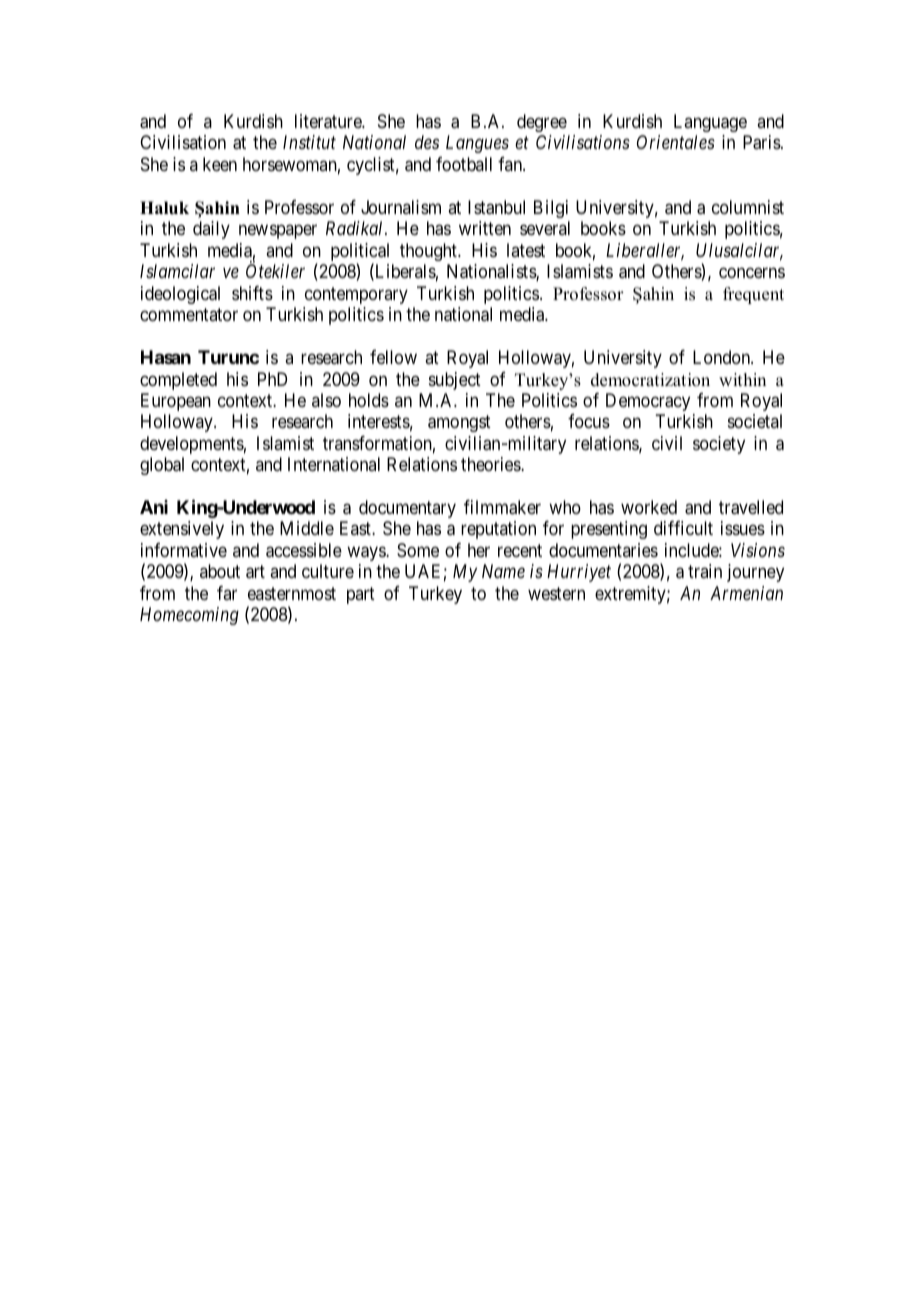 Image resolution: width=924 pixels, height=1308 pixels. Describe the element at coordinates (162, 466) in the screenshot. I see `global` at that location.
